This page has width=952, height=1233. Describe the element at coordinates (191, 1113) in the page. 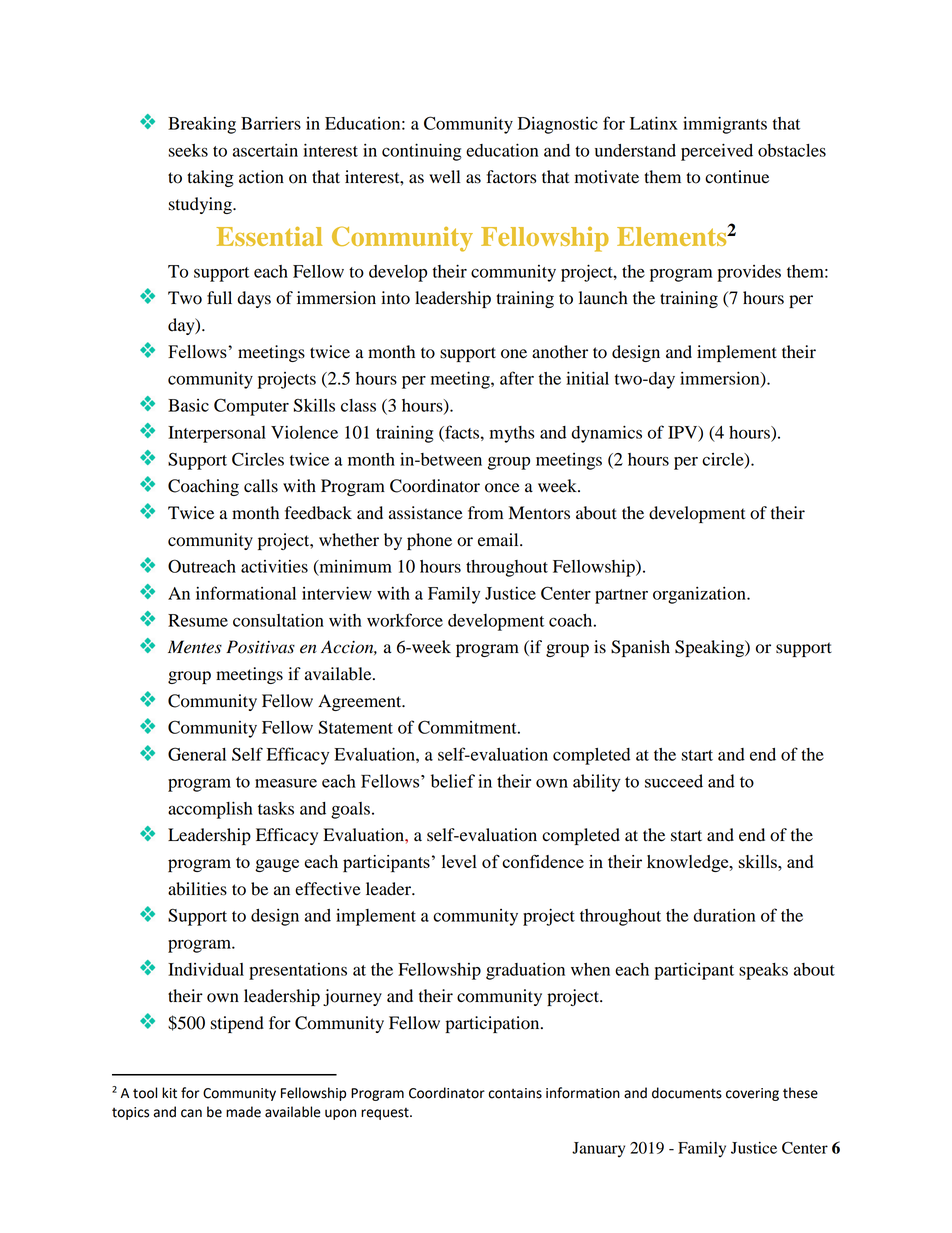

I see `can` at that location.
